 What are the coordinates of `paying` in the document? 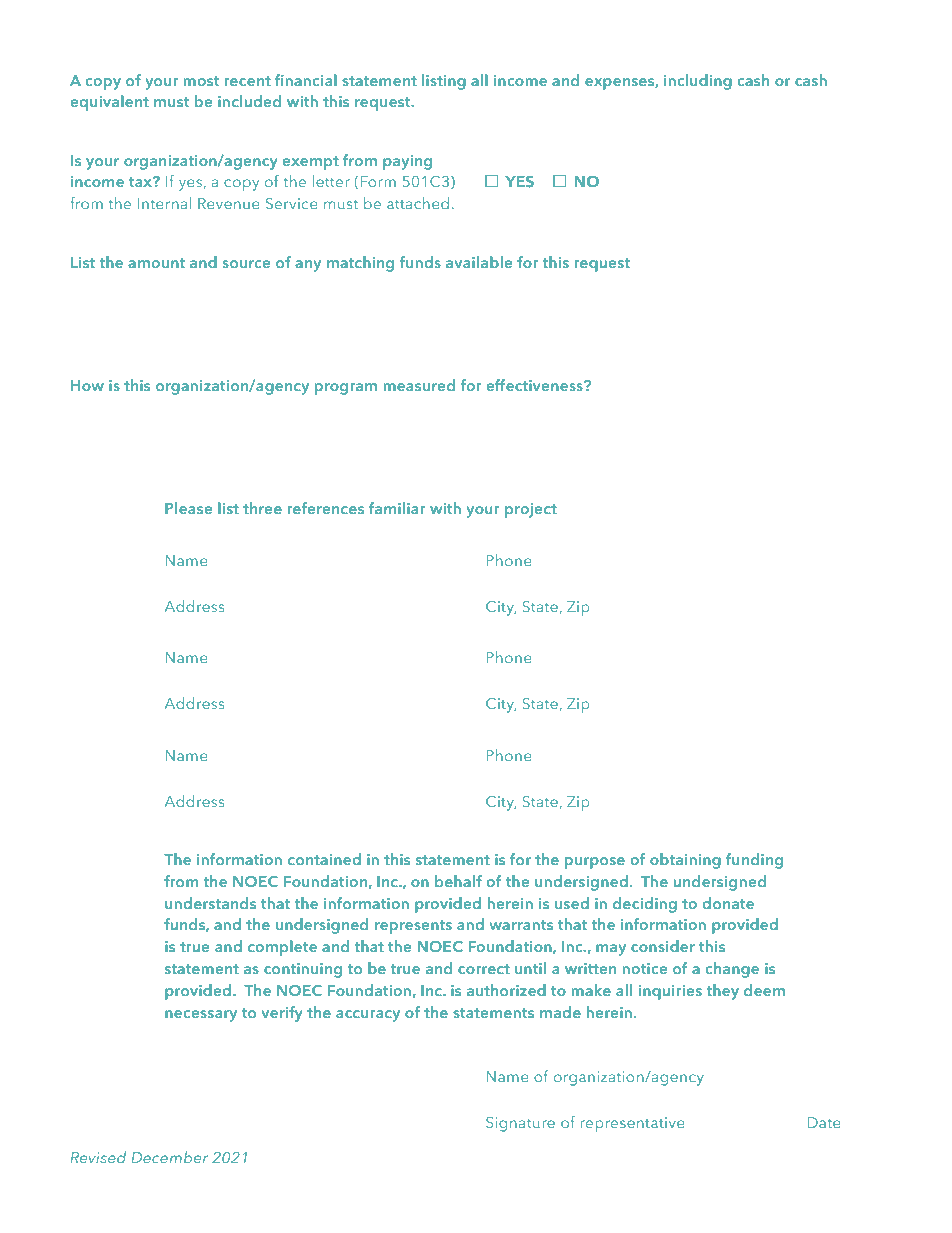 It's located at (407, 162).
